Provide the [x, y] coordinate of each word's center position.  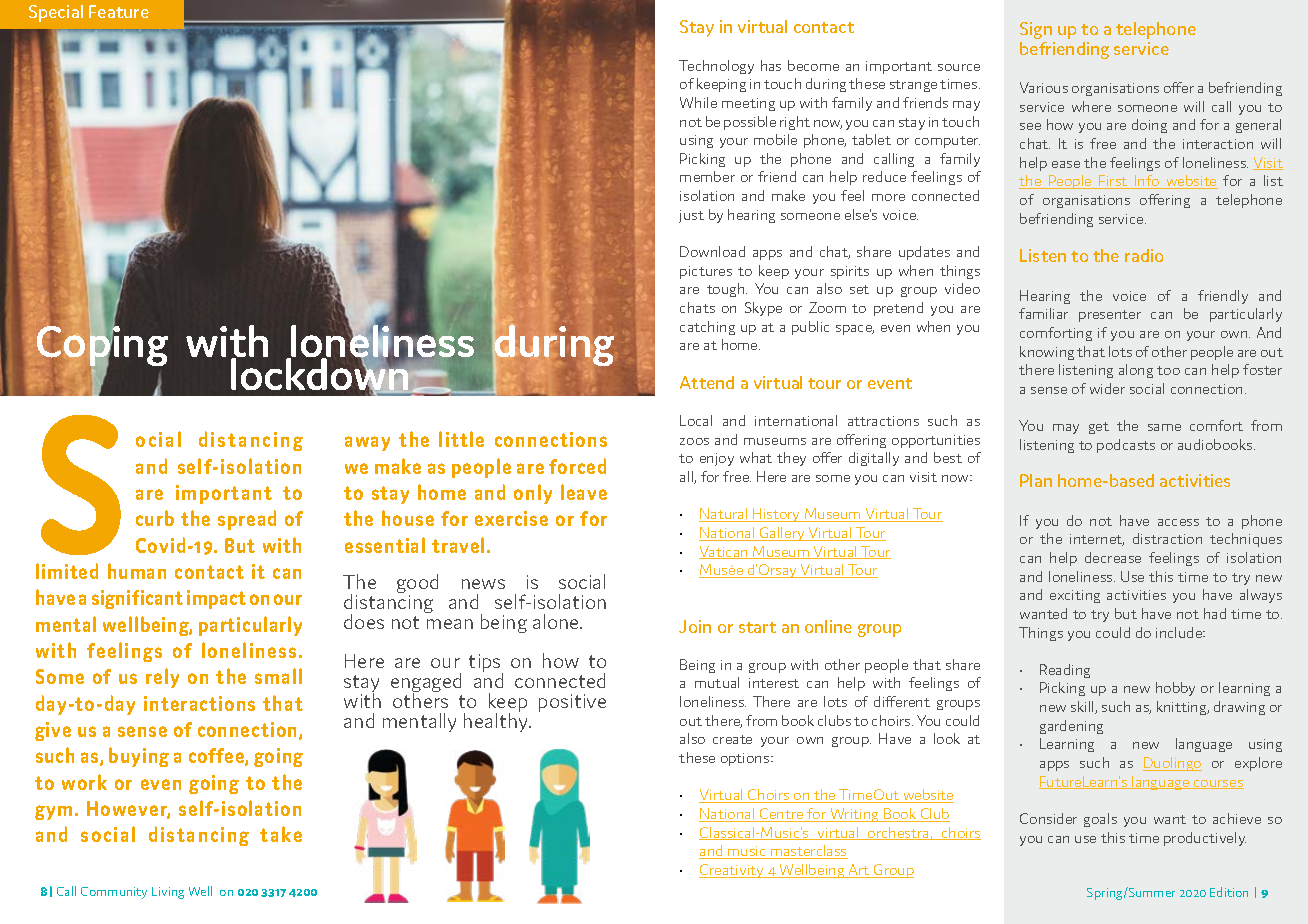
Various [1044, 87]
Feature [119, 11]
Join [695, 626]
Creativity [732, 871]
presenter [1110, 316]
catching [707, 328]
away [367, 443]
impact [216, 599]
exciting [1075, 596]
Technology [716, 67]
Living [168, 893]
